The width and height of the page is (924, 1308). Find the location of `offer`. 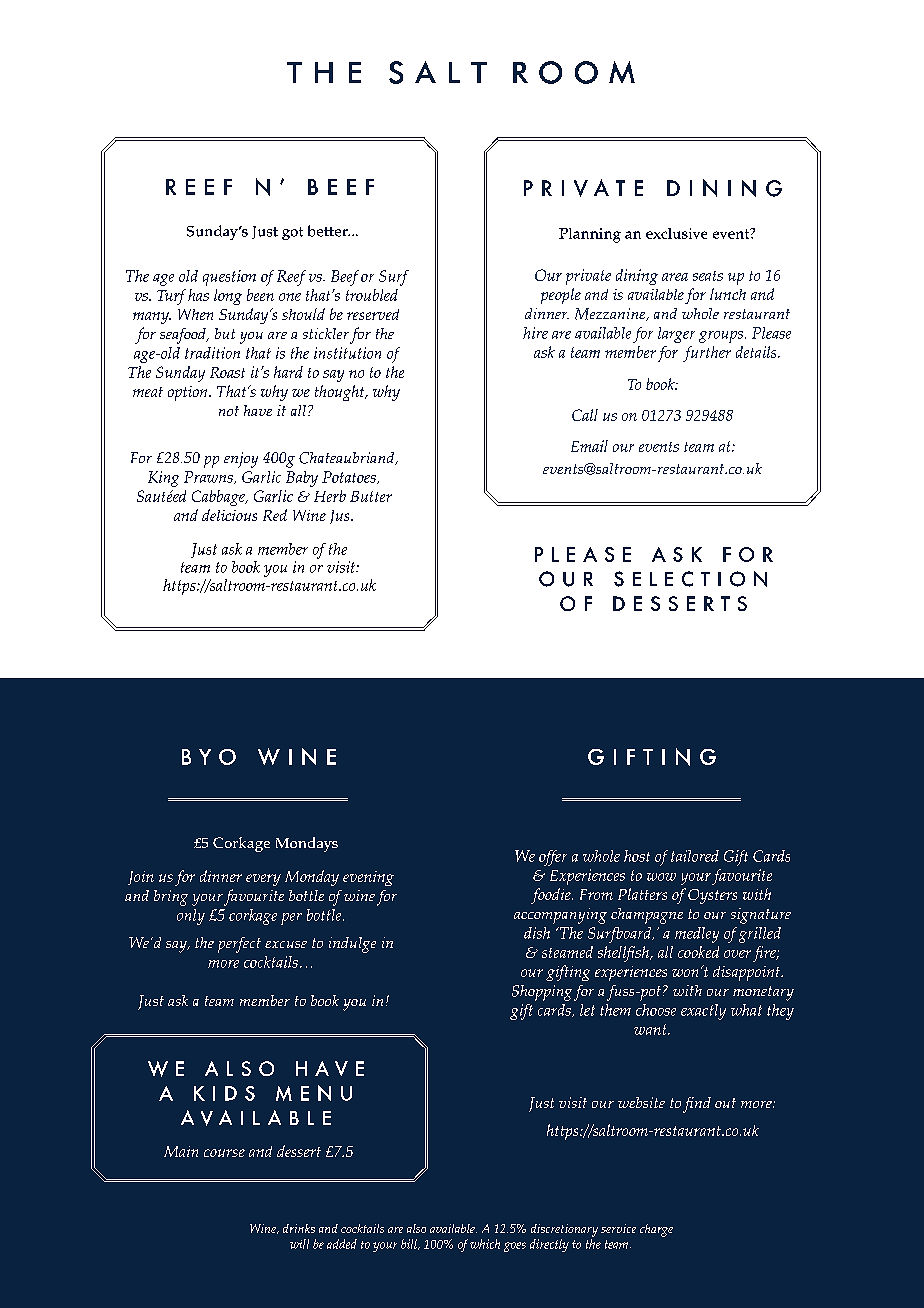

offer is located at coordinates (553, 858).
